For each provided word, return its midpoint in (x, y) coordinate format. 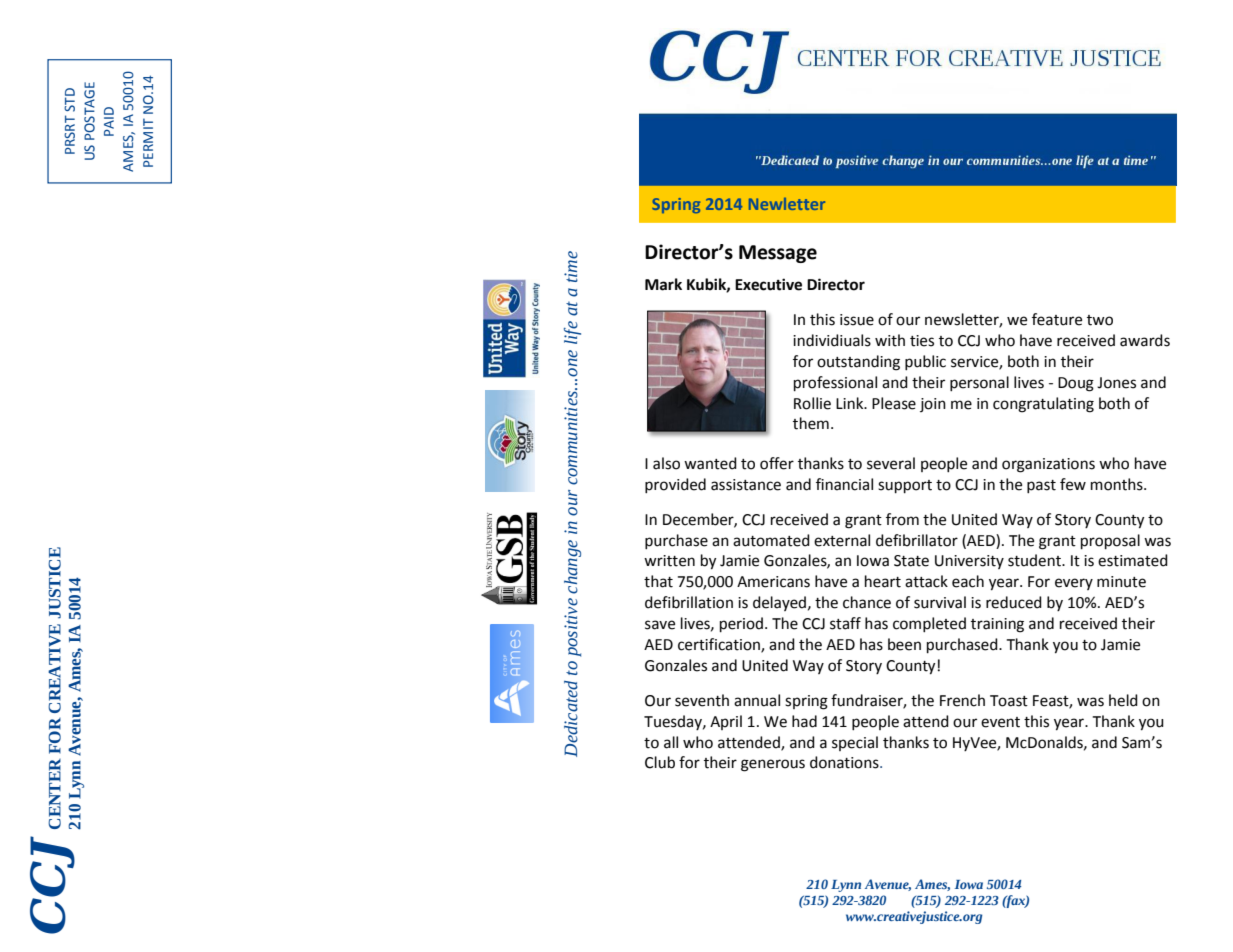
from (902, 519)
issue (857, 320)
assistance (746, 485)
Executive (768, 284)
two (1100, 320)
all (671, 742)
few (1073, 484)
